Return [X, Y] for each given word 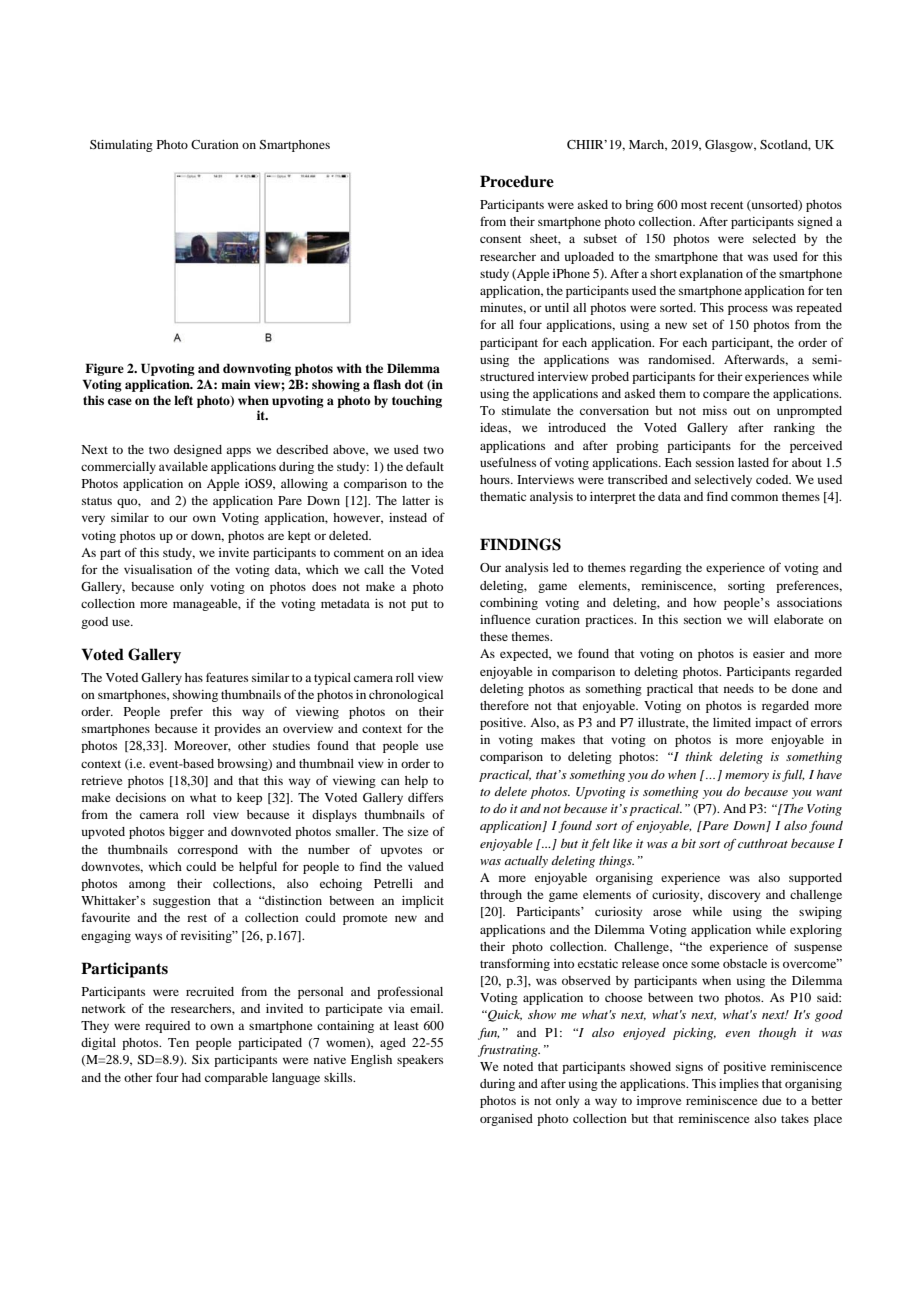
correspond [208, 851]
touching [417, 401]
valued [426, 866]
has [194, 677]
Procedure [517, 181]
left [183, 400]
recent [727, 205]
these [494, 636]
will [758, 619]
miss [715, 410]
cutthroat [763, 843]
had [191, 1077]
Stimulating [121, 146]
